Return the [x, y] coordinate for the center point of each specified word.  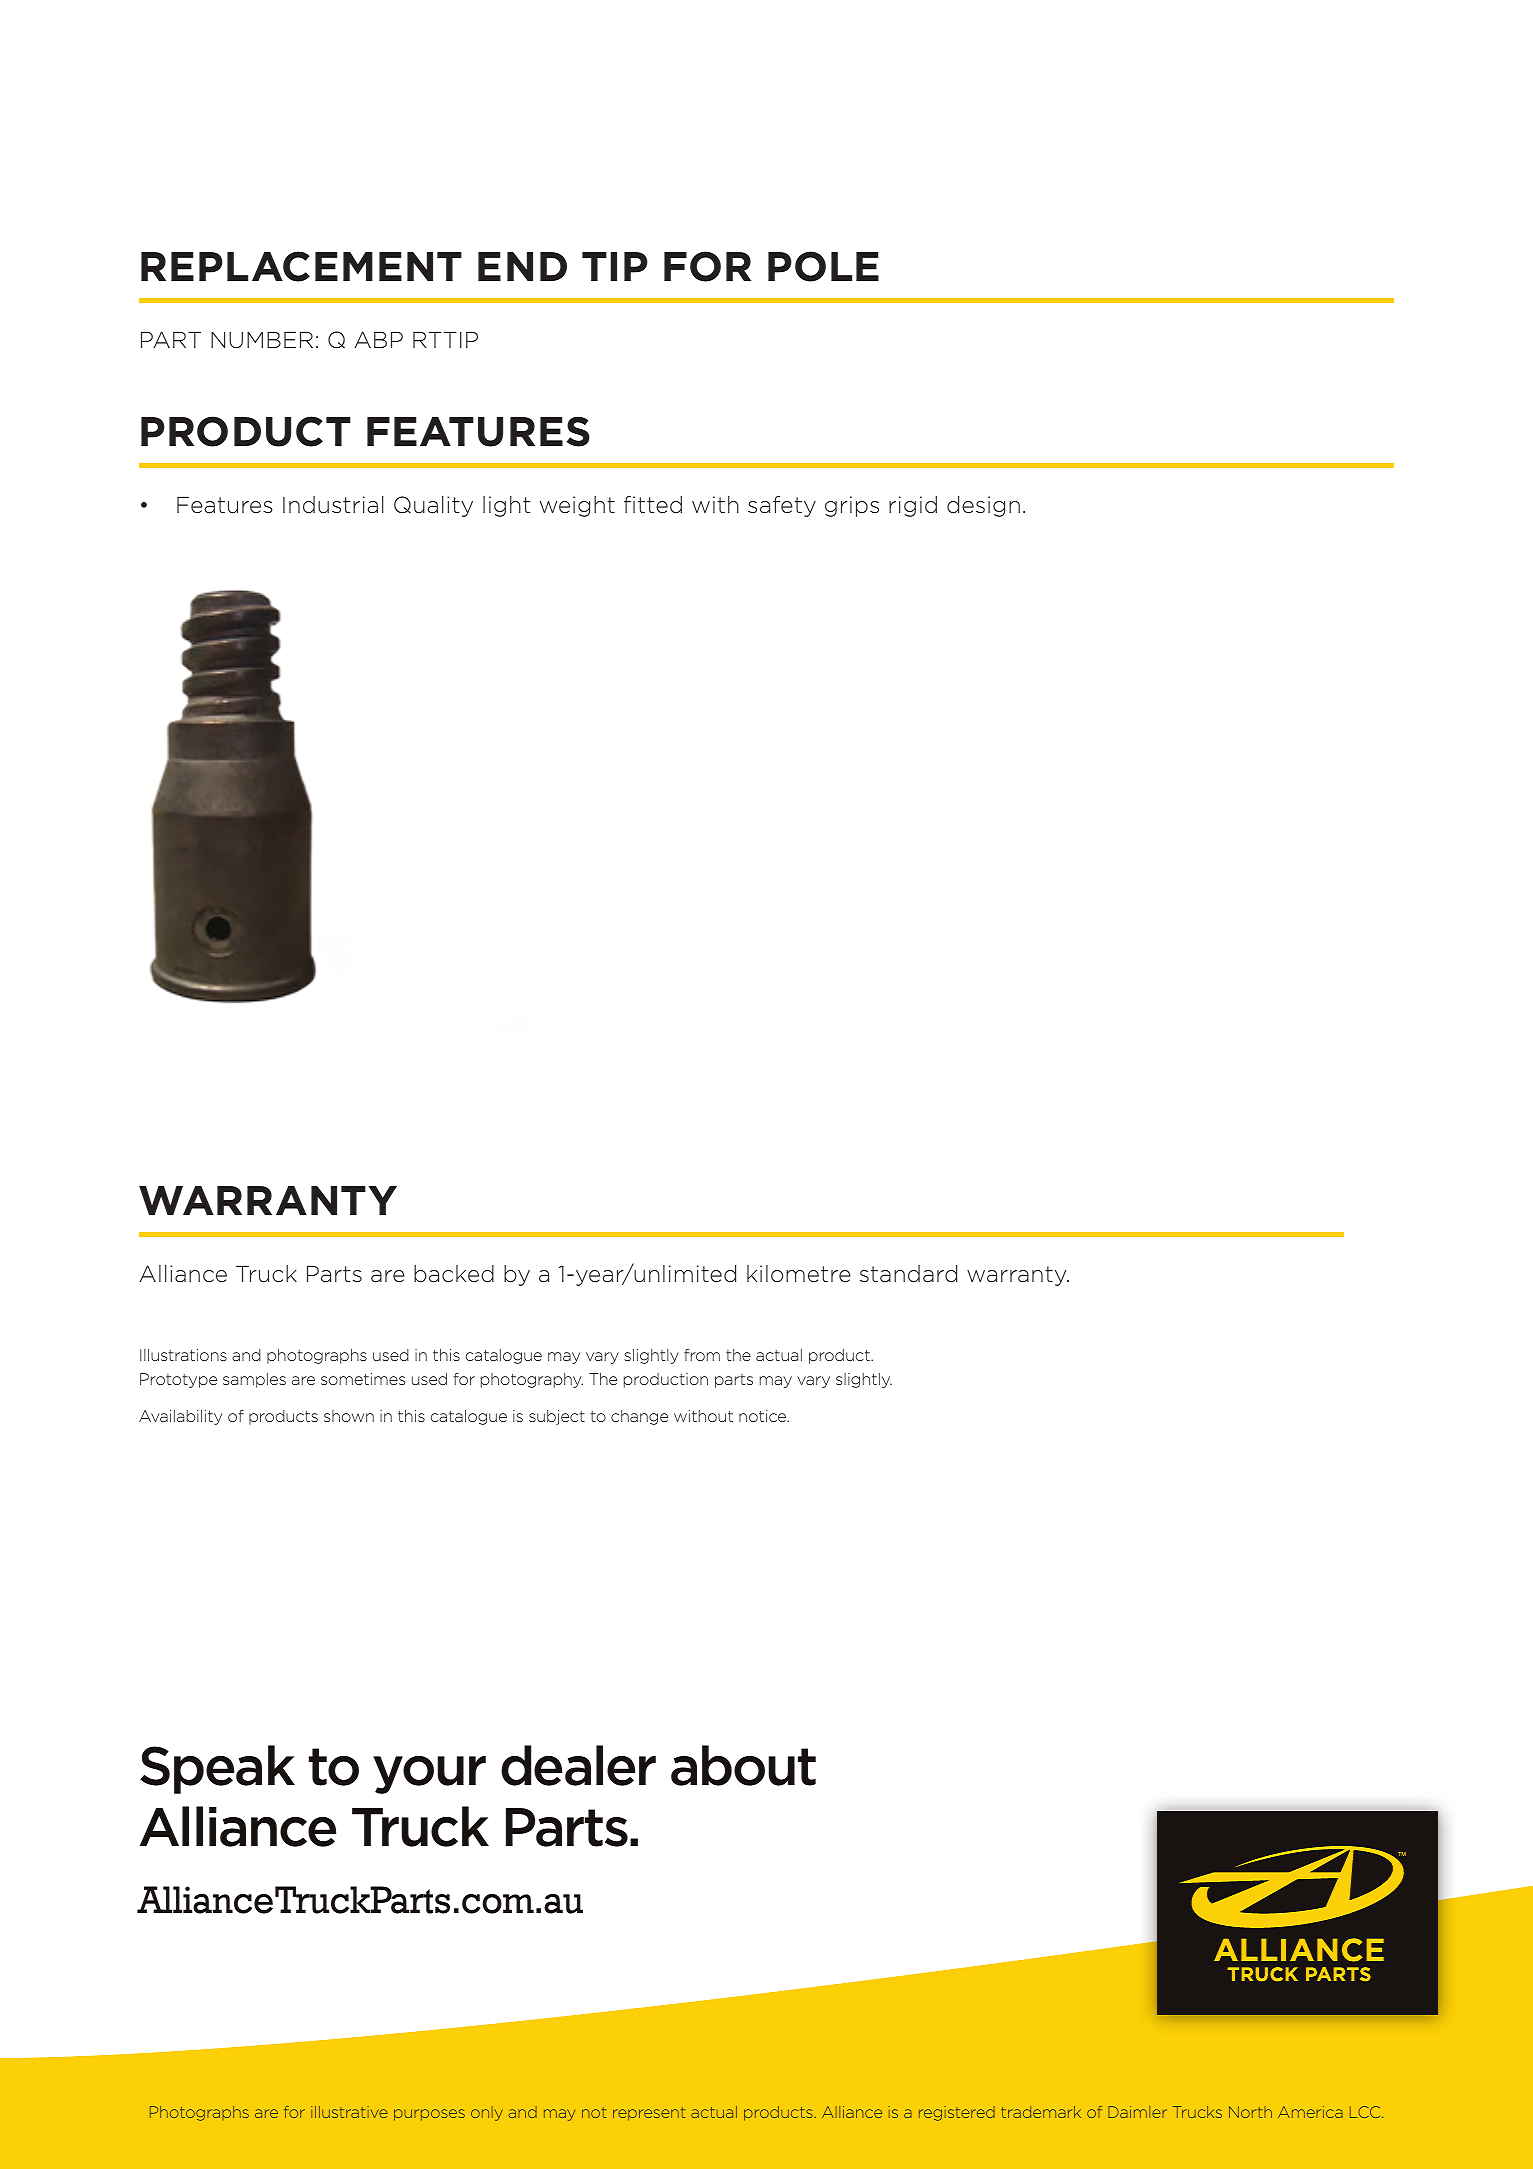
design [983, 506]
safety [782, 506]
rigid [913, 506]
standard [908, 1274]
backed [454, 1274]
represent [649, 2114]
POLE [823, 266]
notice [764, 1416]
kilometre [799, 1274]
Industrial [333, 505]
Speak [217, 1769]
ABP [378, 339]
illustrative [349, 2112]
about [743, 1765]
